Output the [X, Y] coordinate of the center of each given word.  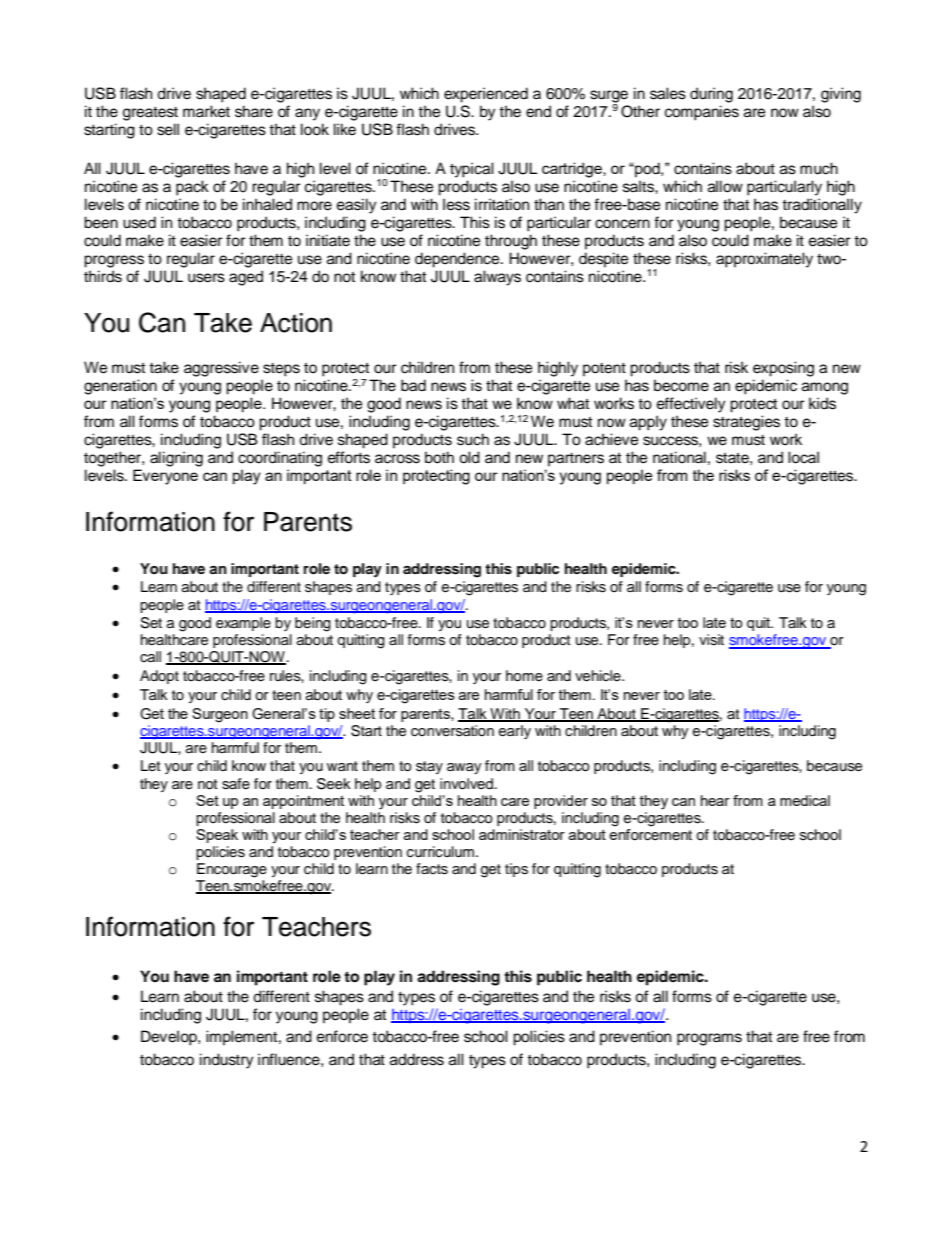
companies [702, 113]
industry [227, 1061]
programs [709, 1039]
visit [711, 640]
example [243, 624]
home [524, 676]
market [206, 111]
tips [516, 870]
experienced [486, 95]
